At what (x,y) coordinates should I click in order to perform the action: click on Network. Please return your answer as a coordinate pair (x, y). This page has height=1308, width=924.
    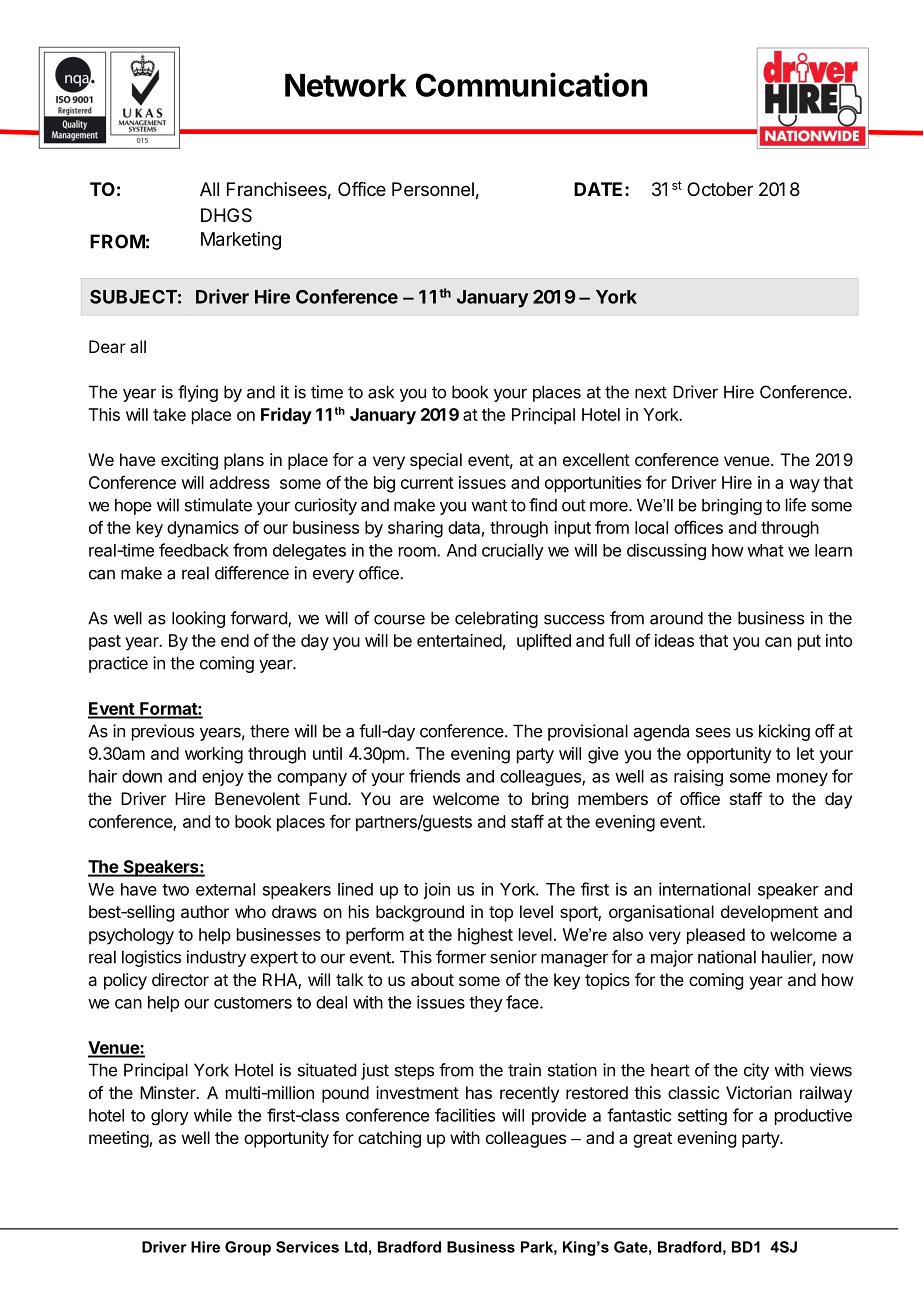
    Looking at the image, I should click on (346, 85).
